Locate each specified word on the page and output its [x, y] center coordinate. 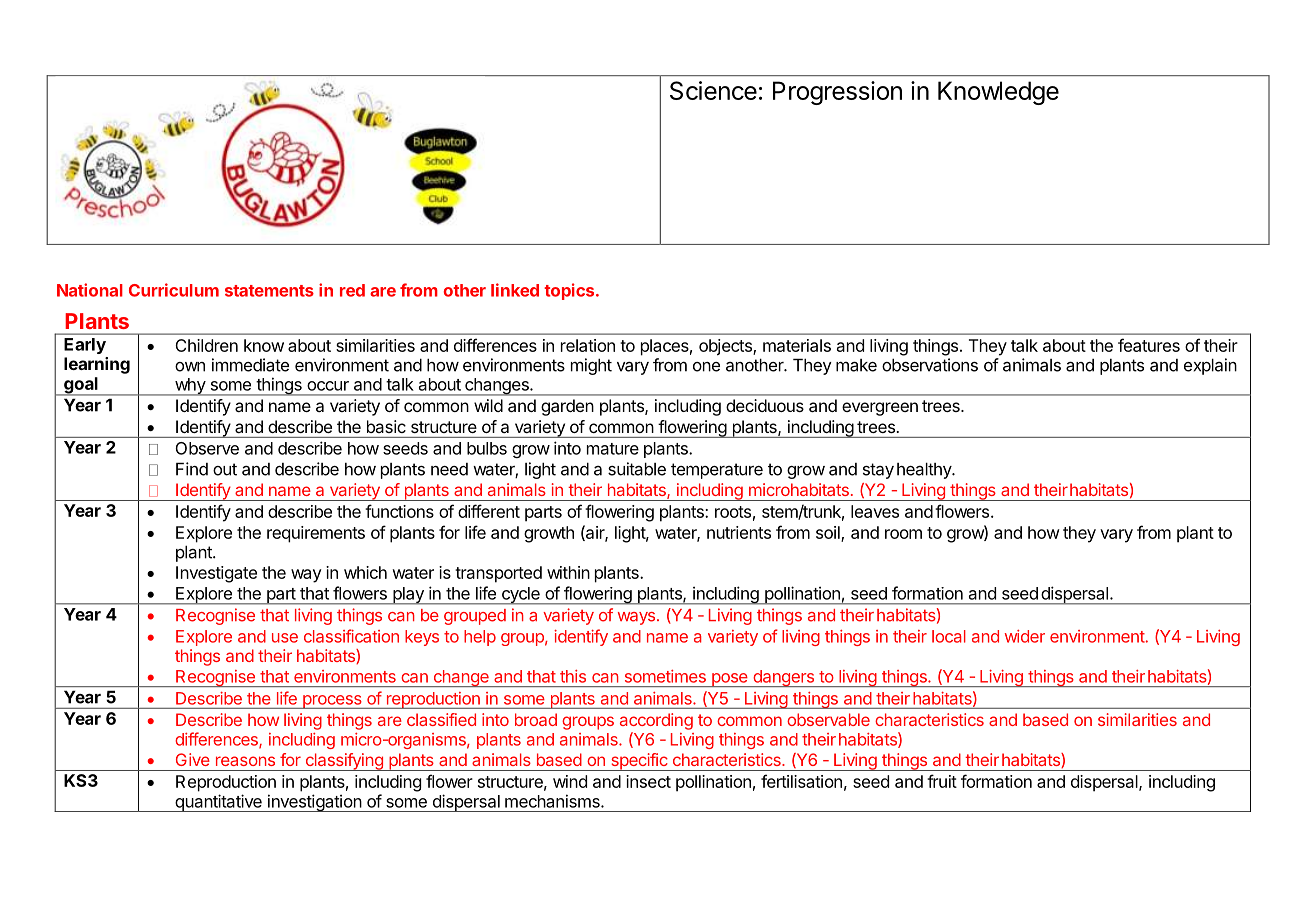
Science [713, 90]
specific [639, 762]
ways [636, 618]
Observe [207, 448]
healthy [925, 470]
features [1149, 345]
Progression [837, 93]
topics [570, 291]
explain [1210, 366]
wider [1025, 636]
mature [613, 449]
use [285, 638]
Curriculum [174, 290]
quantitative [218, 803]
